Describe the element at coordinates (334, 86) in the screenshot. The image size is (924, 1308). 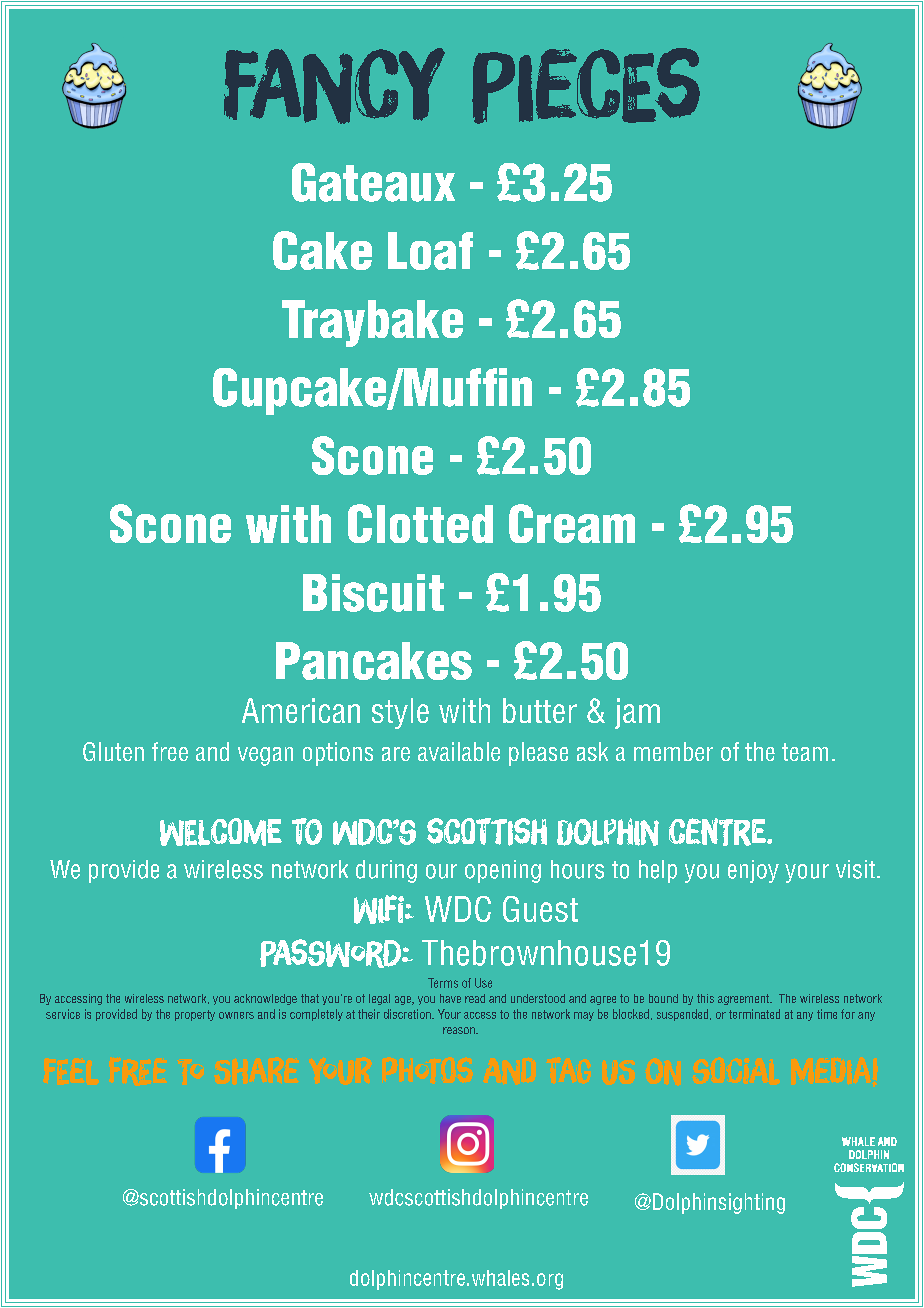
I see `Fancy` at that location.
